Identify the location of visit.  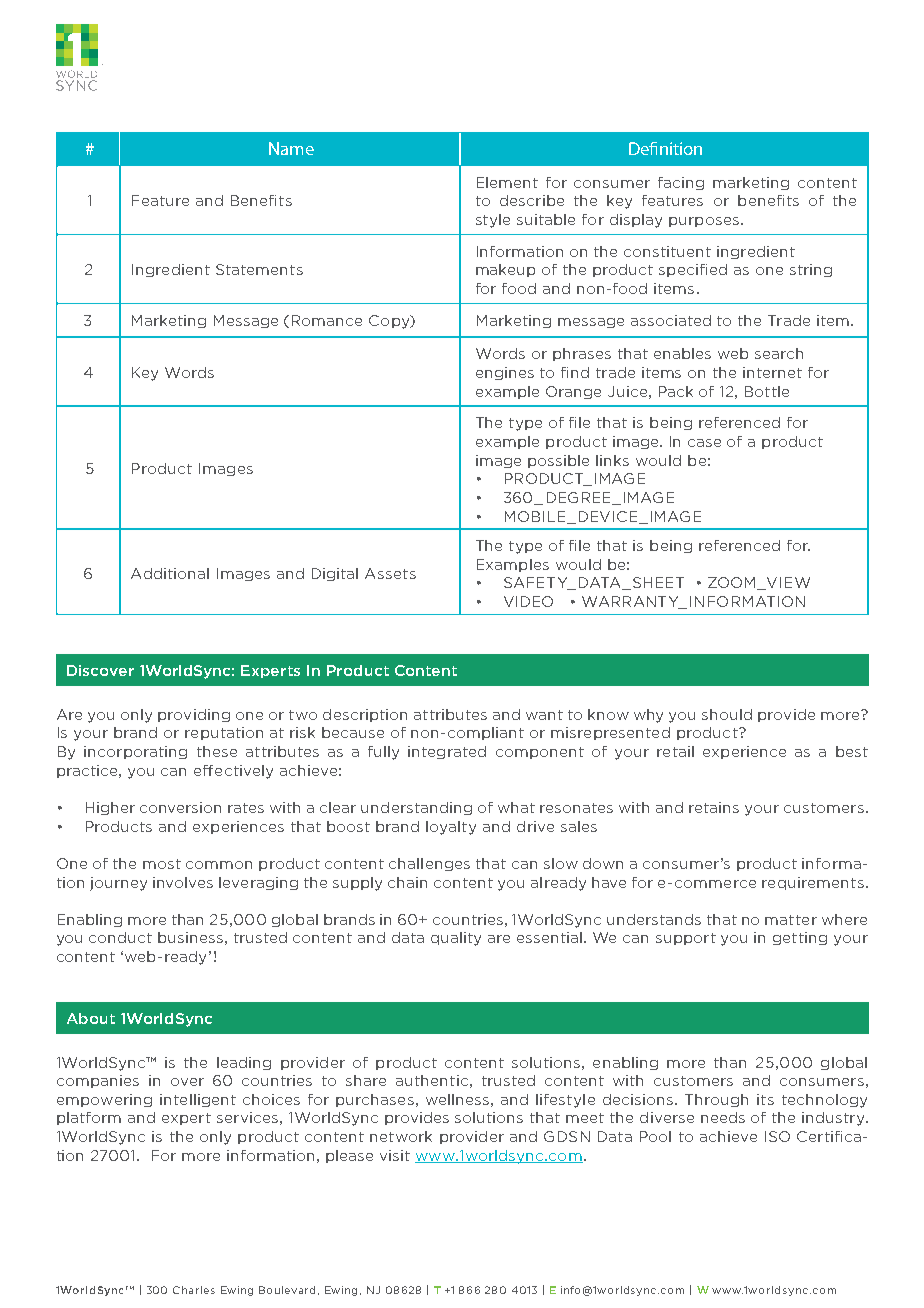
(395, 1155).
